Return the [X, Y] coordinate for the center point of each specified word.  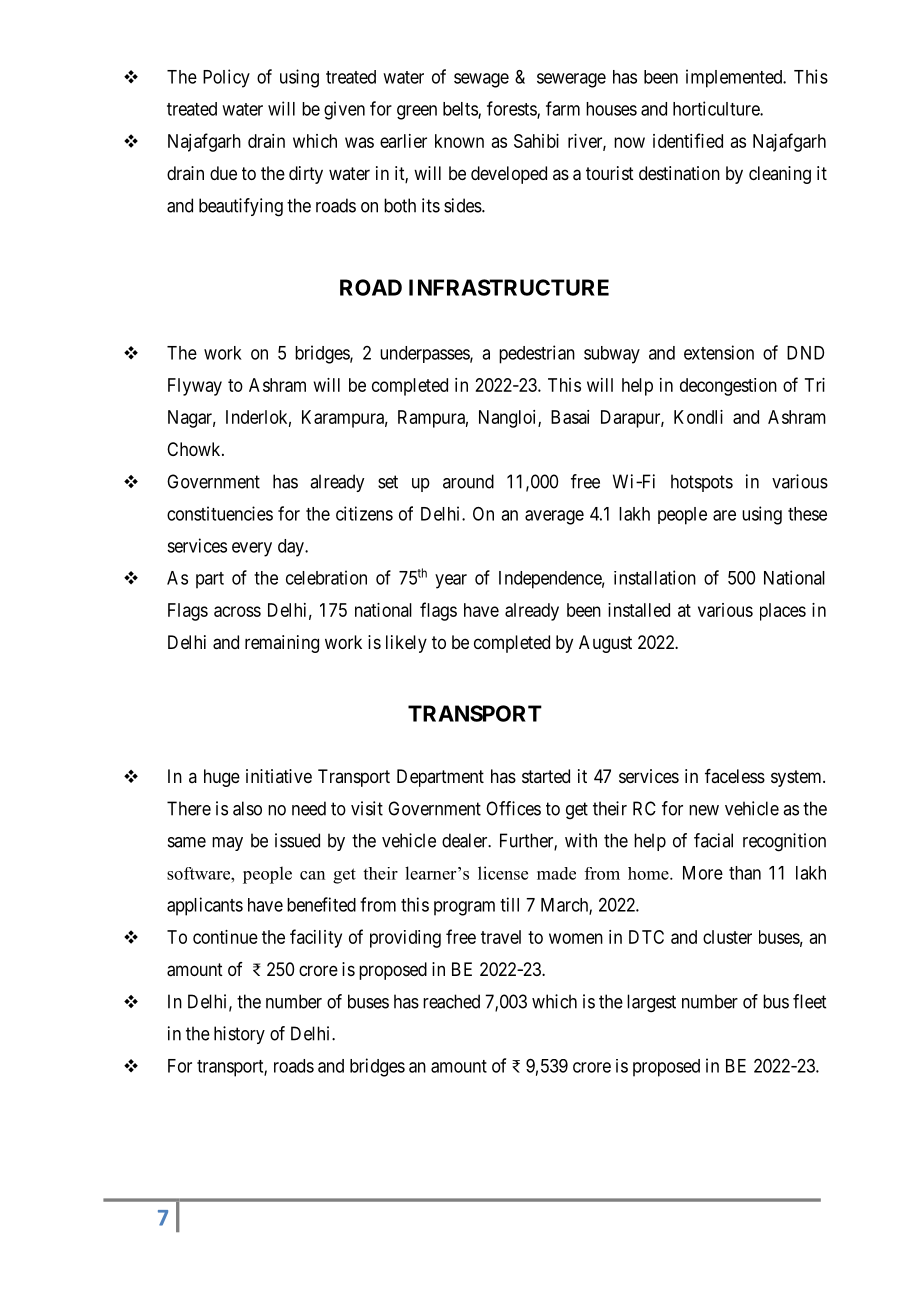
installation [655, 577]
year [451, 581]
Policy [226, 78]
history [239, 1035]
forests [512, 109]
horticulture [717, 108]
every [252, 549]
